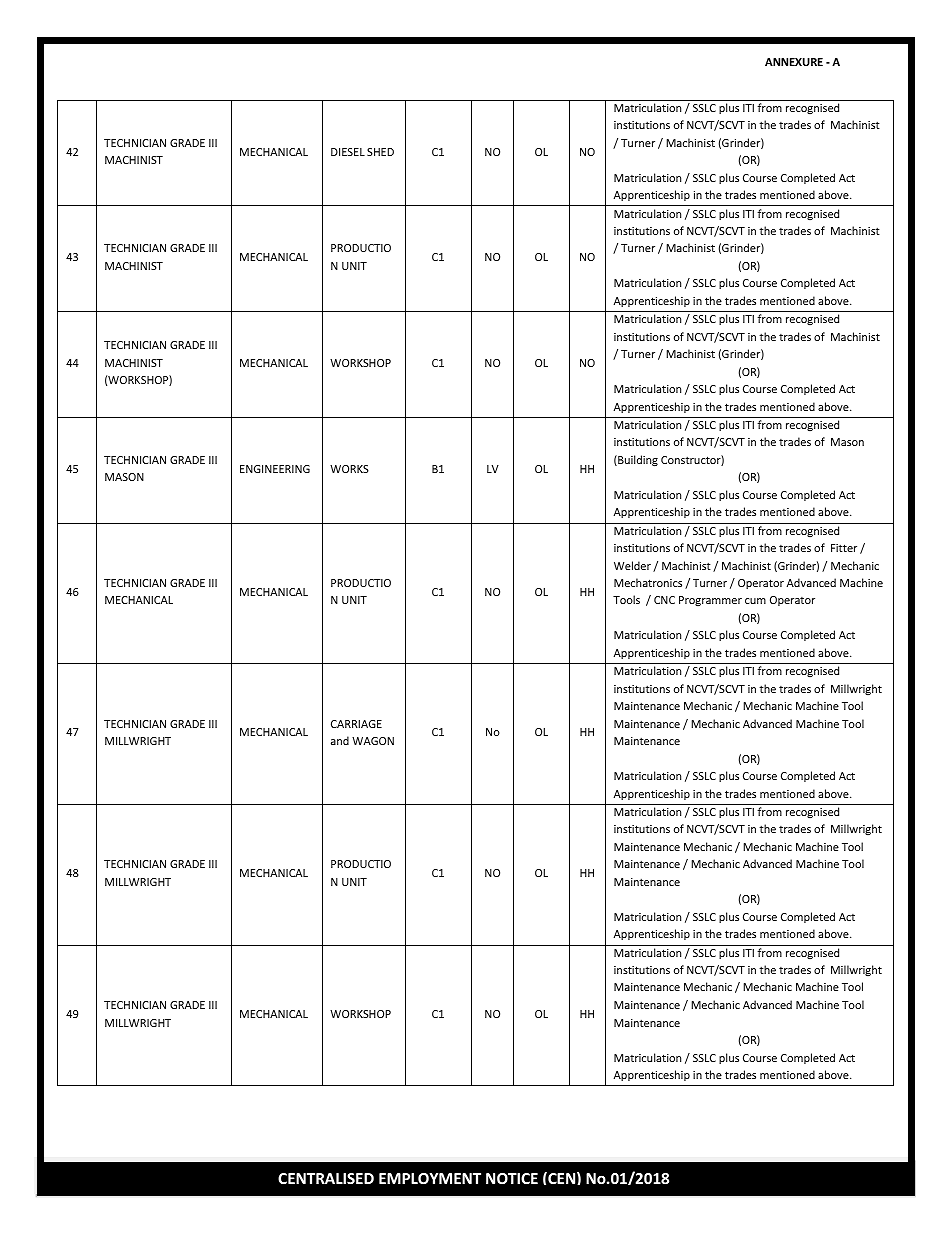 This image has width=952, height=1233. I want to click on Welder, so click(632, 565).
